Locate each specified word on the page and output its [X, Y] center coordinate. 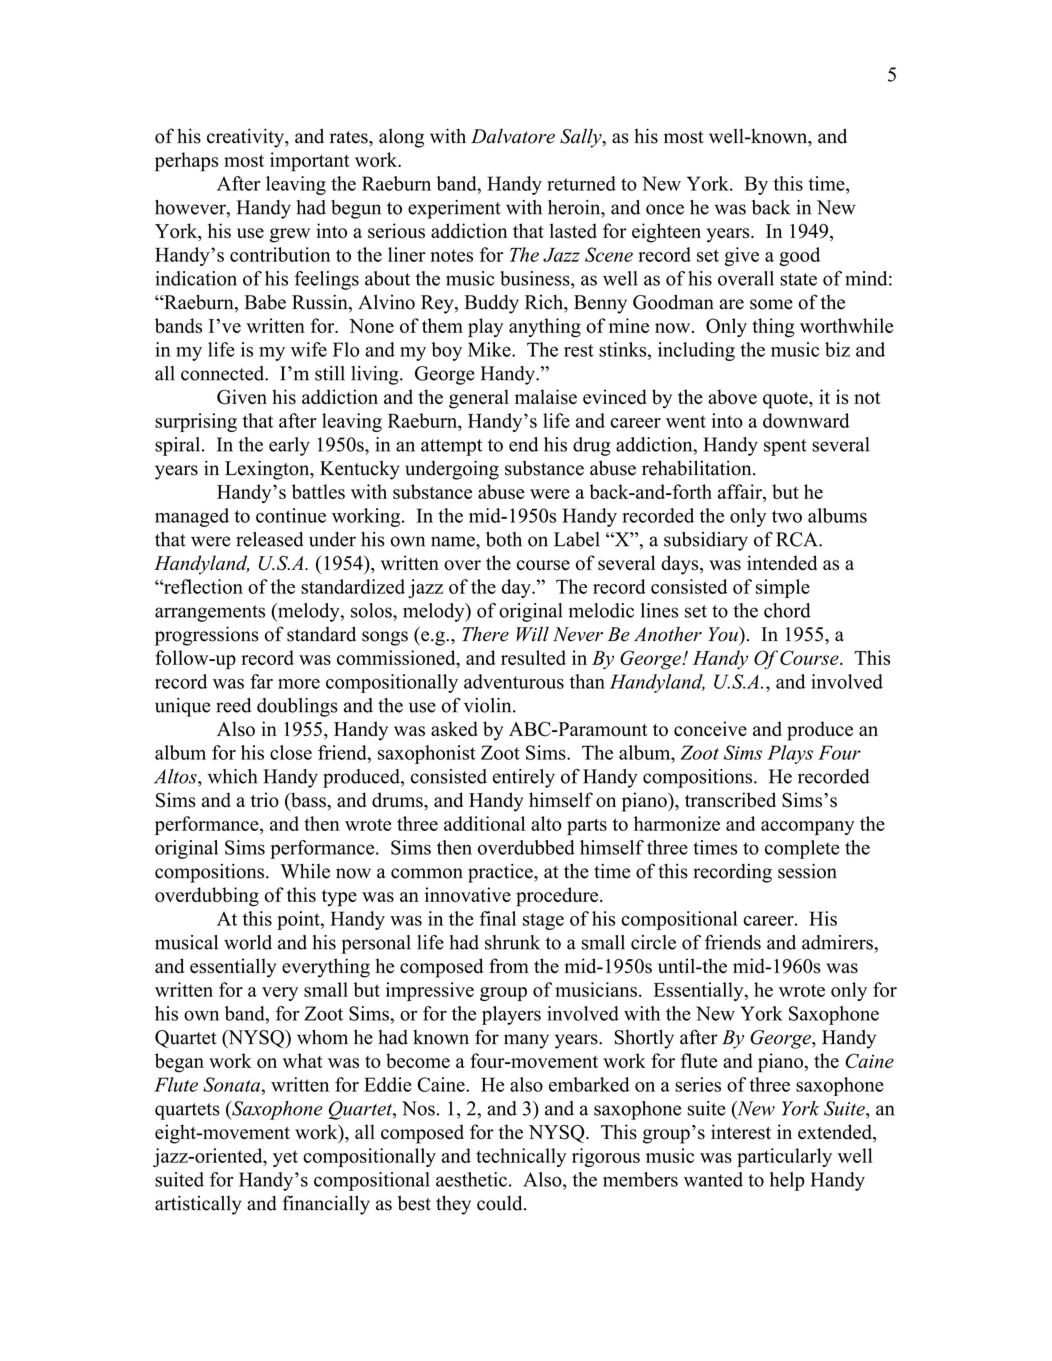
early [289, 446]
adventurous [514, 681]
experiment [454, 209]
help [787, 1181]
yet [285, 1158]
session [807, 871]
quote [786, 400]
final [498, 918]
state [798, 279]
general [479, 399]
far [261, 681]
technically [521, 1157]
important [310, 162]
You [724, 634]
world [248, 942]
